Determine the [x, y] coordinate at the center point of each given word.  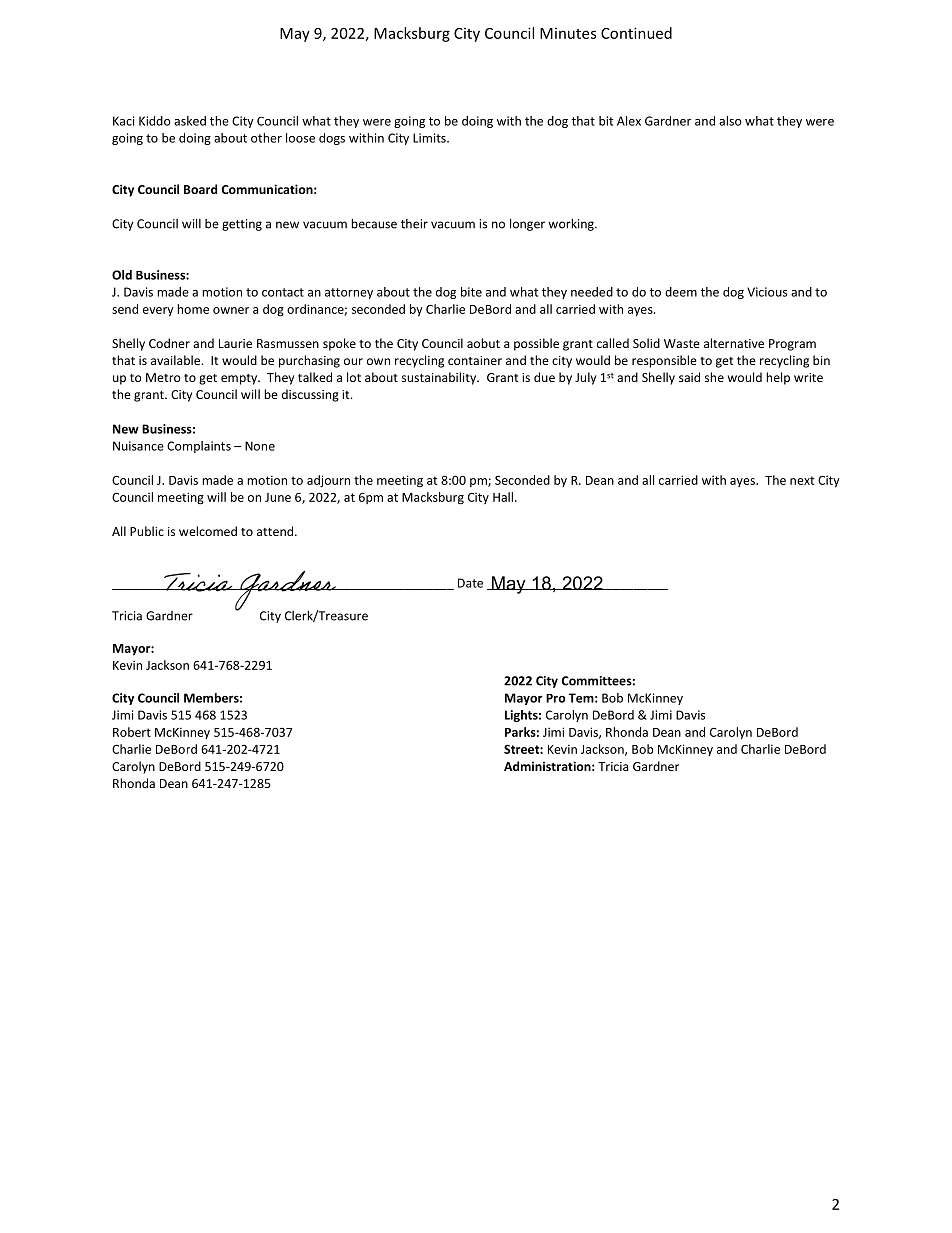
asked [190, 121]
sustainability [440, 378]
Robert [132, 732]
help [778, 378]
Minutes [568, 33]
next [802, 480]
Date [470, 583]
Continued [636, 33]
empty [240, 379]
